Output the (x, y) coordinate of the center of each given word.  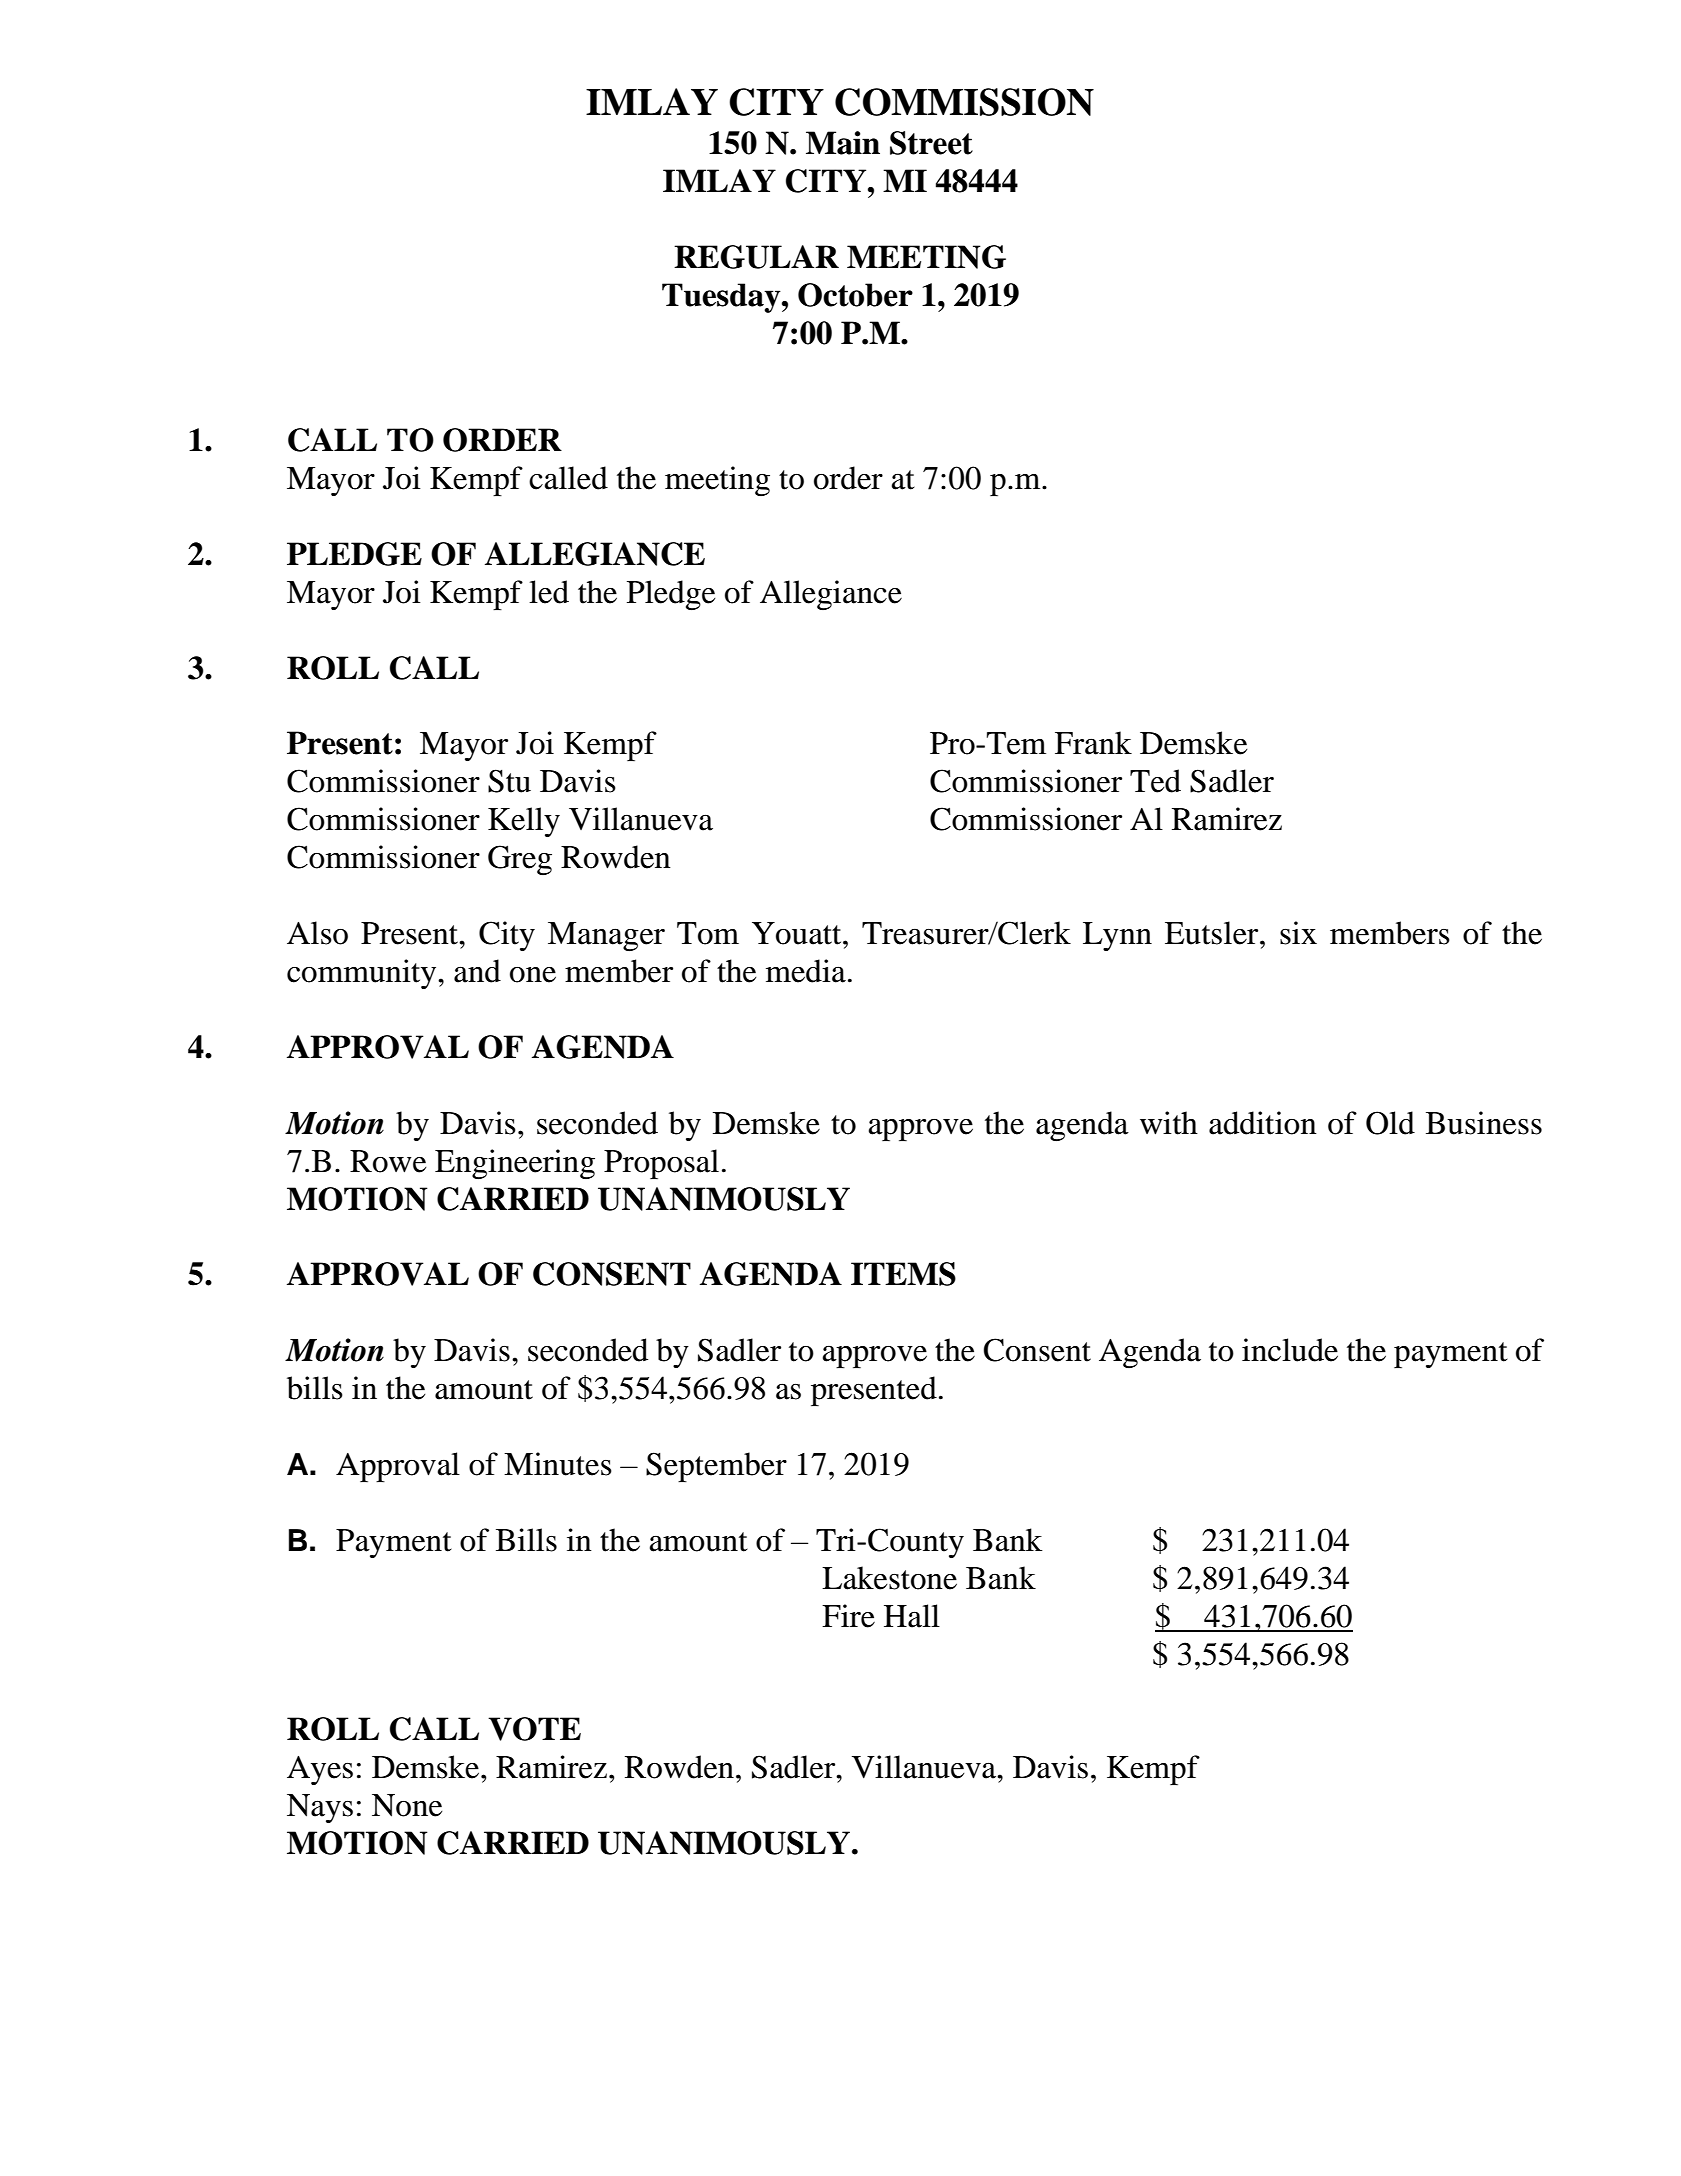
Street (931, 143)
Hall (912, 1616)
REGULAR (756, 257)
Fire (848, 1616)
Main (843, 143)
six (1298, 933)
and (477, 971)
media (806, 971)
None (407, 1805)
